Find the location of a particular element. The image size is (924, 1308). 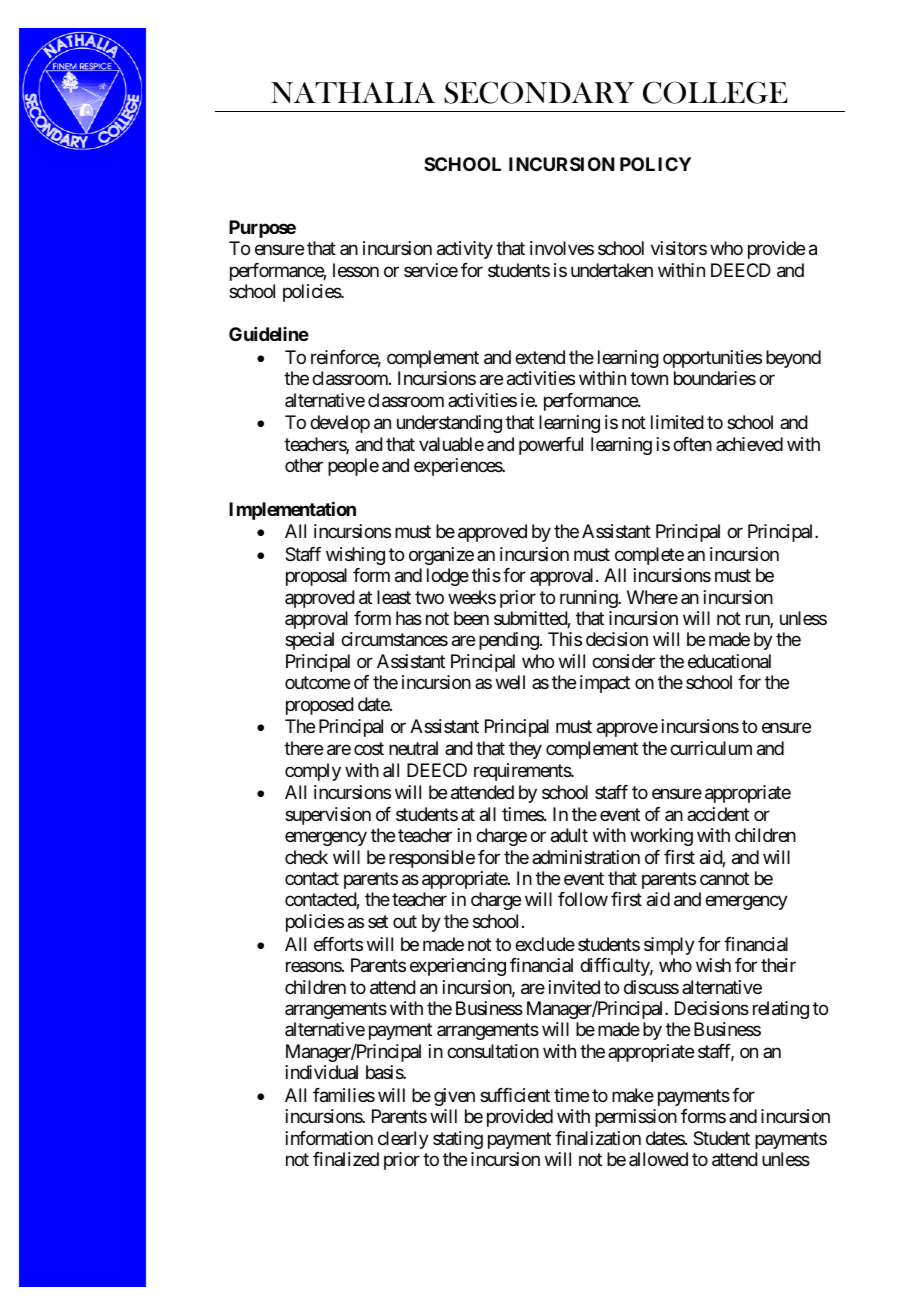

develop is located at coordinates (340, 424).
